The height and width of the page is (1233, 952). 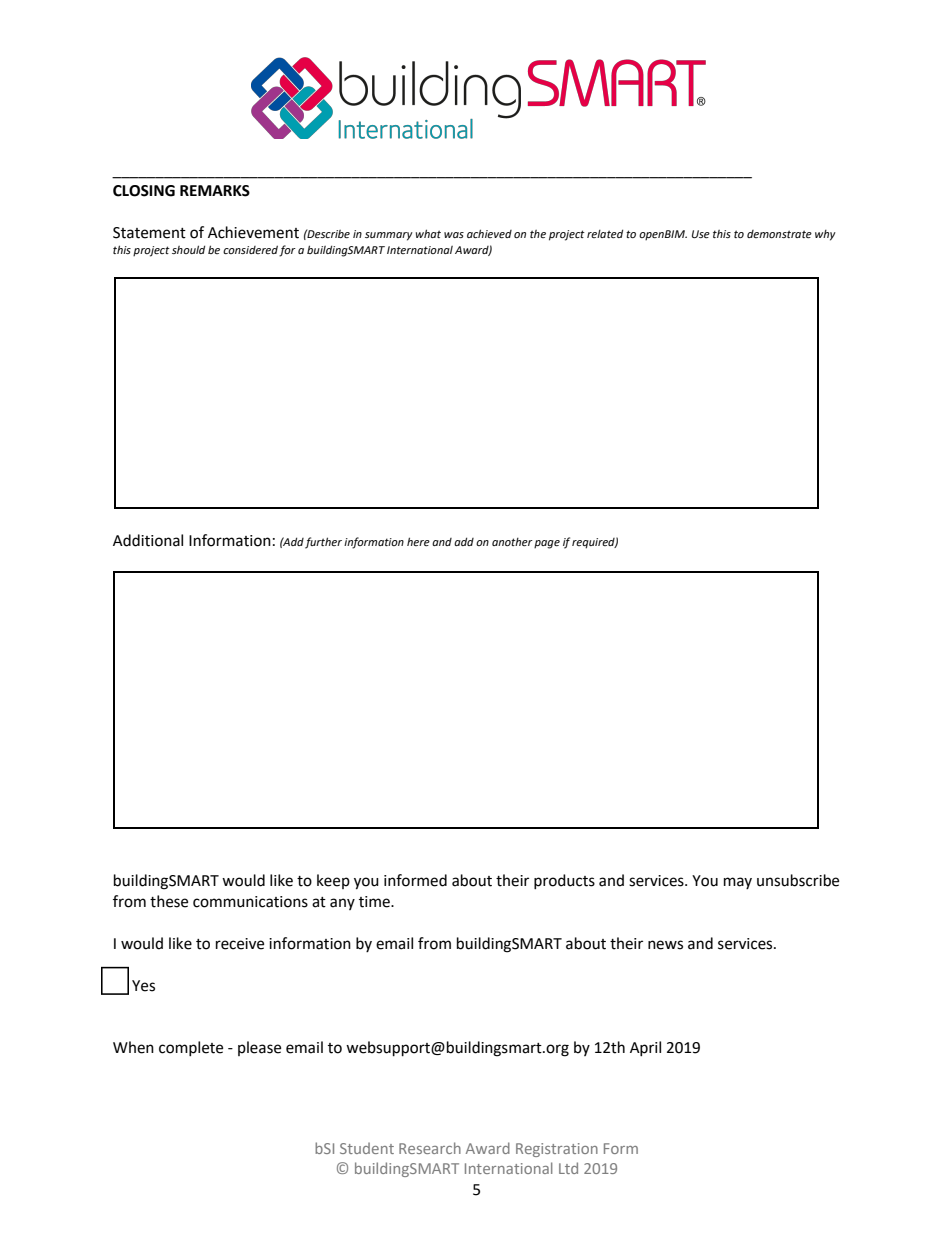 What do you see at coordinates (779, 234) in the page?
I see `demonstrate` at bounding box center [779, 234].
